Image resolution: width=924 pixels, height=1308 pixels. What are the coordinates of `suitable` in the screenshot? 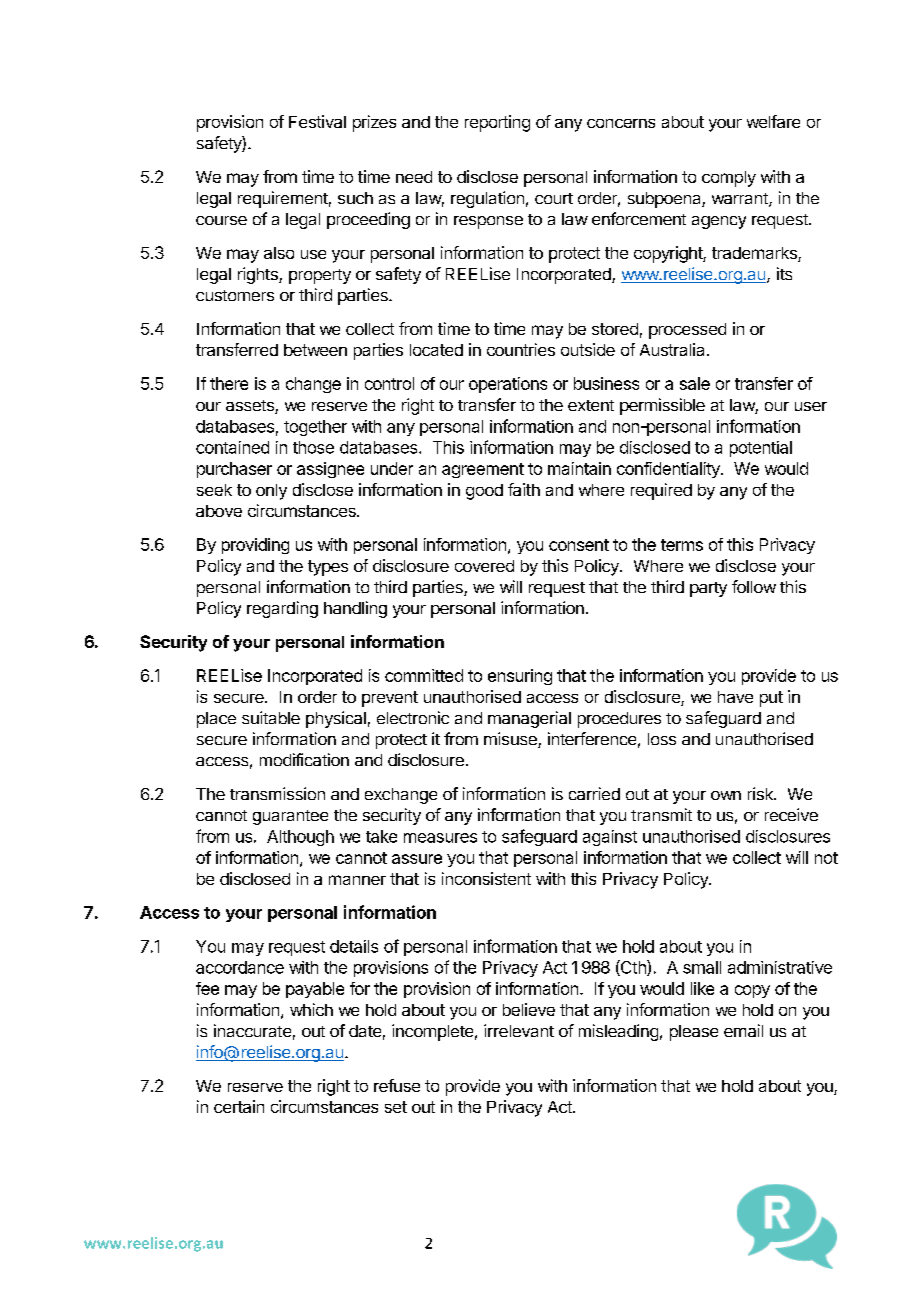 It's located at (271, 717).
